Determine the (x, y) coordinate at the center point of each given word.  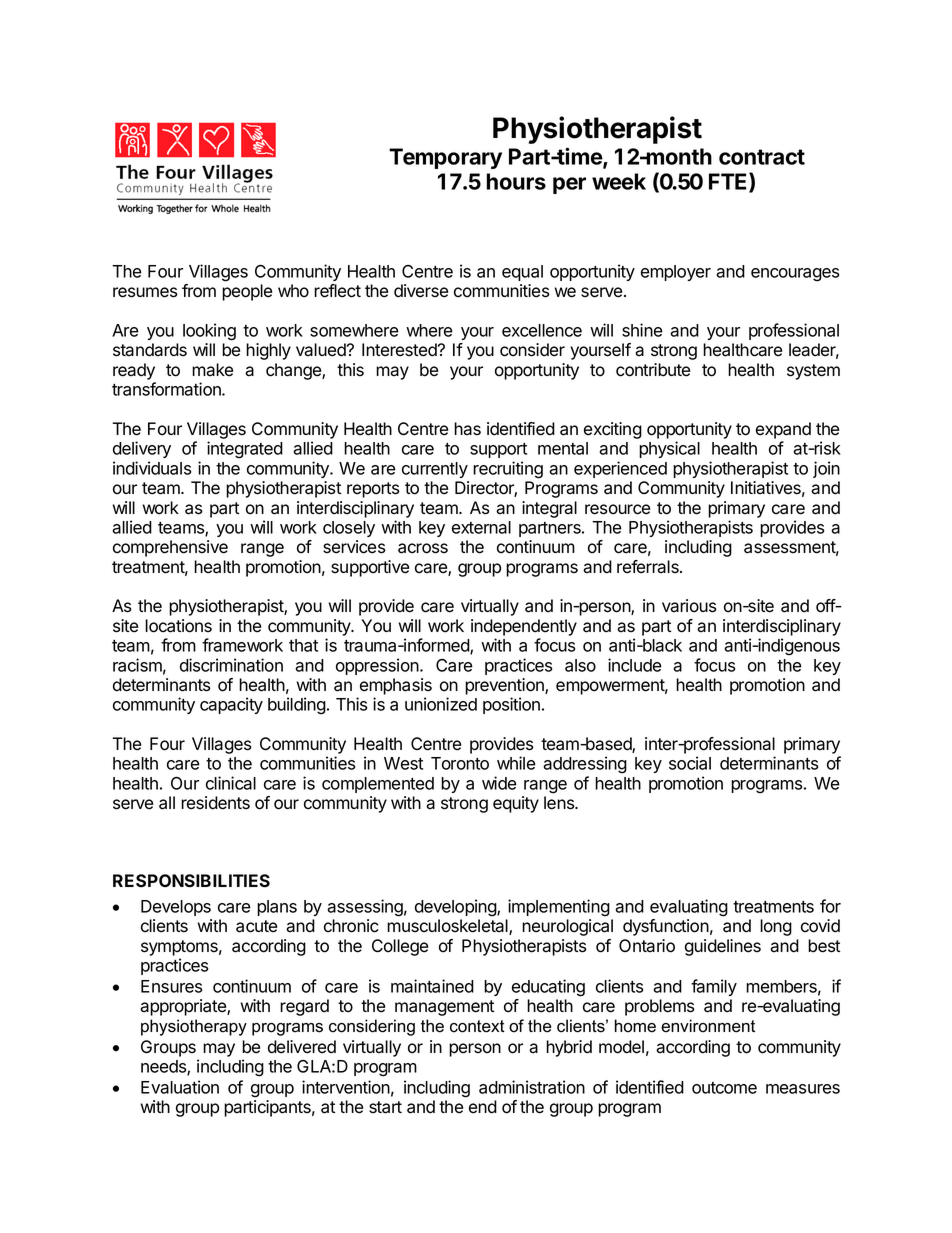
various (689, 606)
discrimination (231, 665)
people (247, 292)
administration (532, 1087)
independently (524, 627)
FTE (729, 182)
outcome (724, 1088)
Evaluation (180, 1087)
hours (516, 181)
